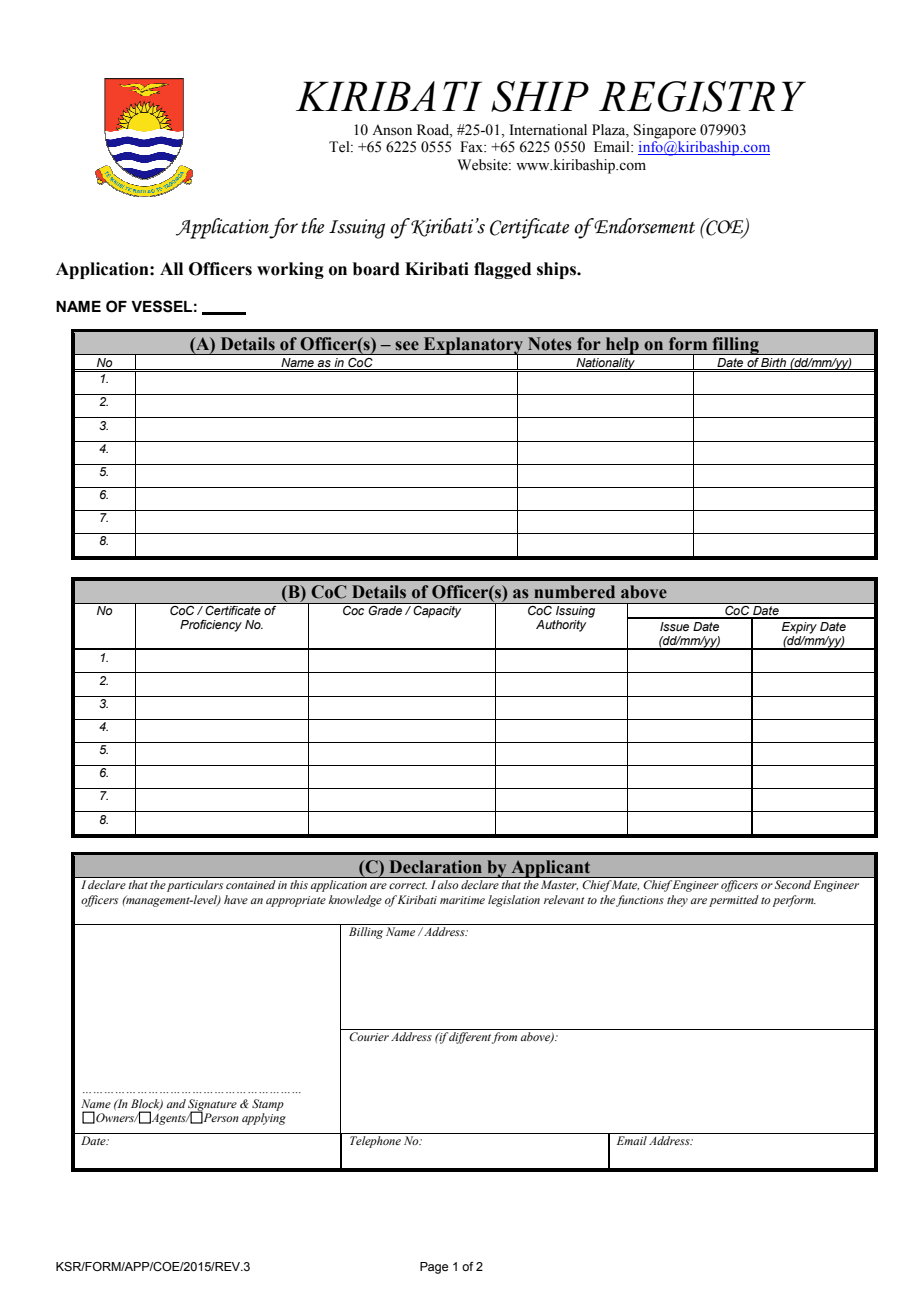  Describe the element at coordinates (236, 899) in the screenshot. I see `have` at that location.
